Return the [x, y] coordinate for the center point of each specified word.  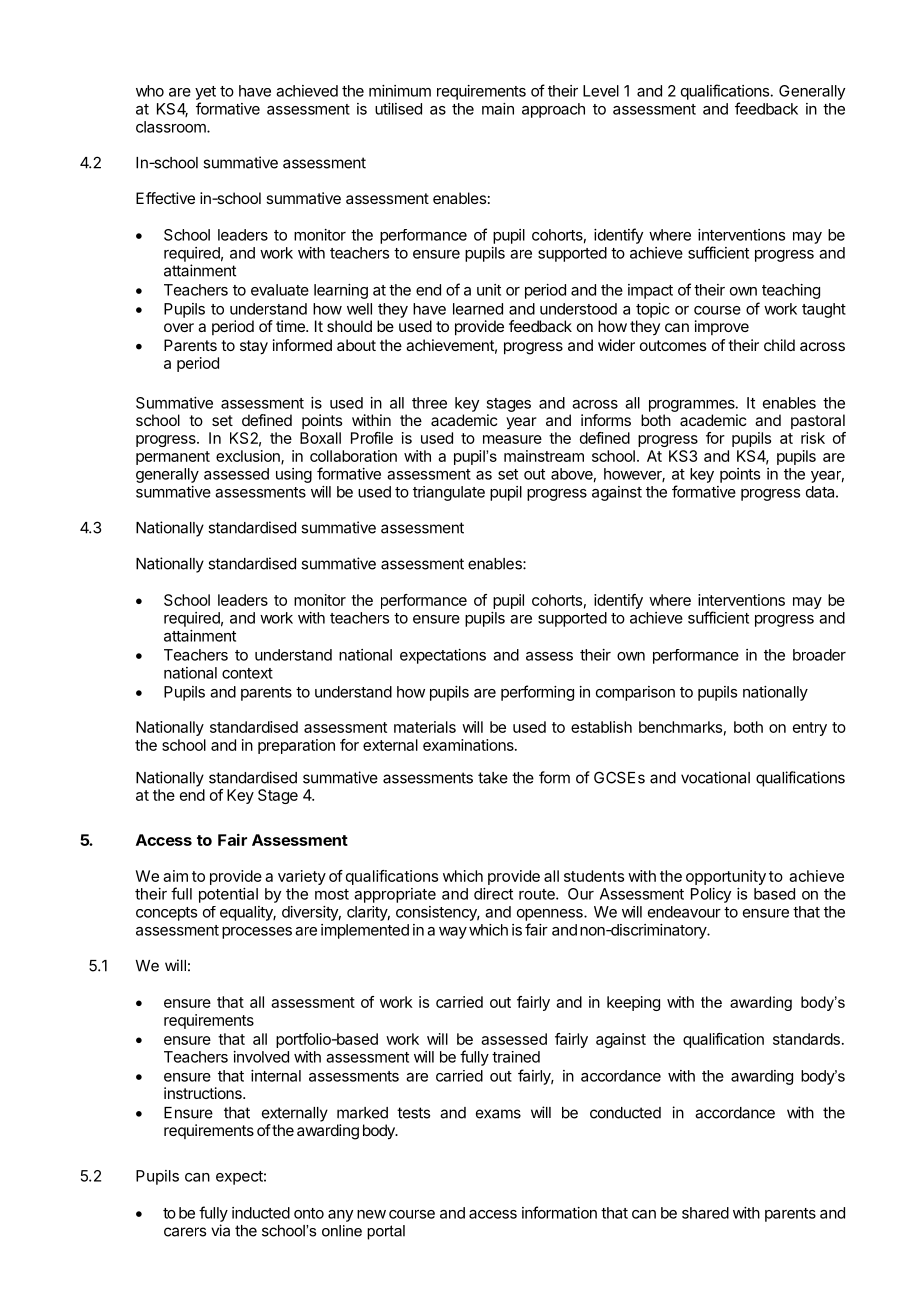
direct [493, 894]
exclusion [249, 457]
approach [553, 110]
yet [205, 93]
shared [705, 1213]
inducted [261, 1213]
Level [601, 91]
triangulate [449, 493]
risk [813, 438]
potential [228, 895]
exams [498, 1114]
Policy [711, 895]
